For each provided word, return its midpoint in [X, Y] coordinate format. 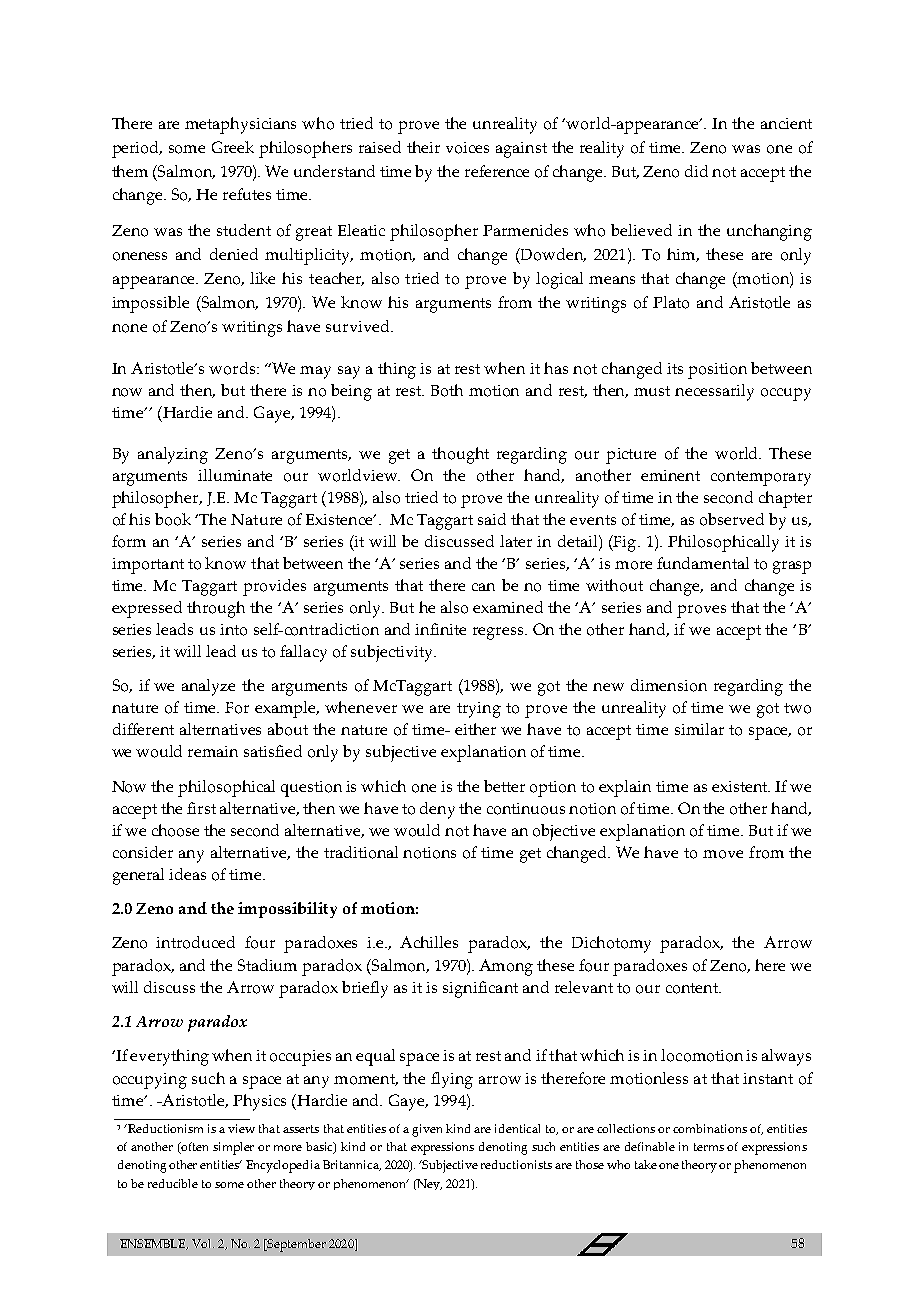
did [696, 171]
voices [467, 148]
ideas [187, 874]
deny [437, 810]
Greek [233, 147]
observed [732, 519]
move [723, 854]
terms [709, 1147]
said [492, 519]
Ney [428, 1184]
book [173, 519]
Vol [203, 1243]
